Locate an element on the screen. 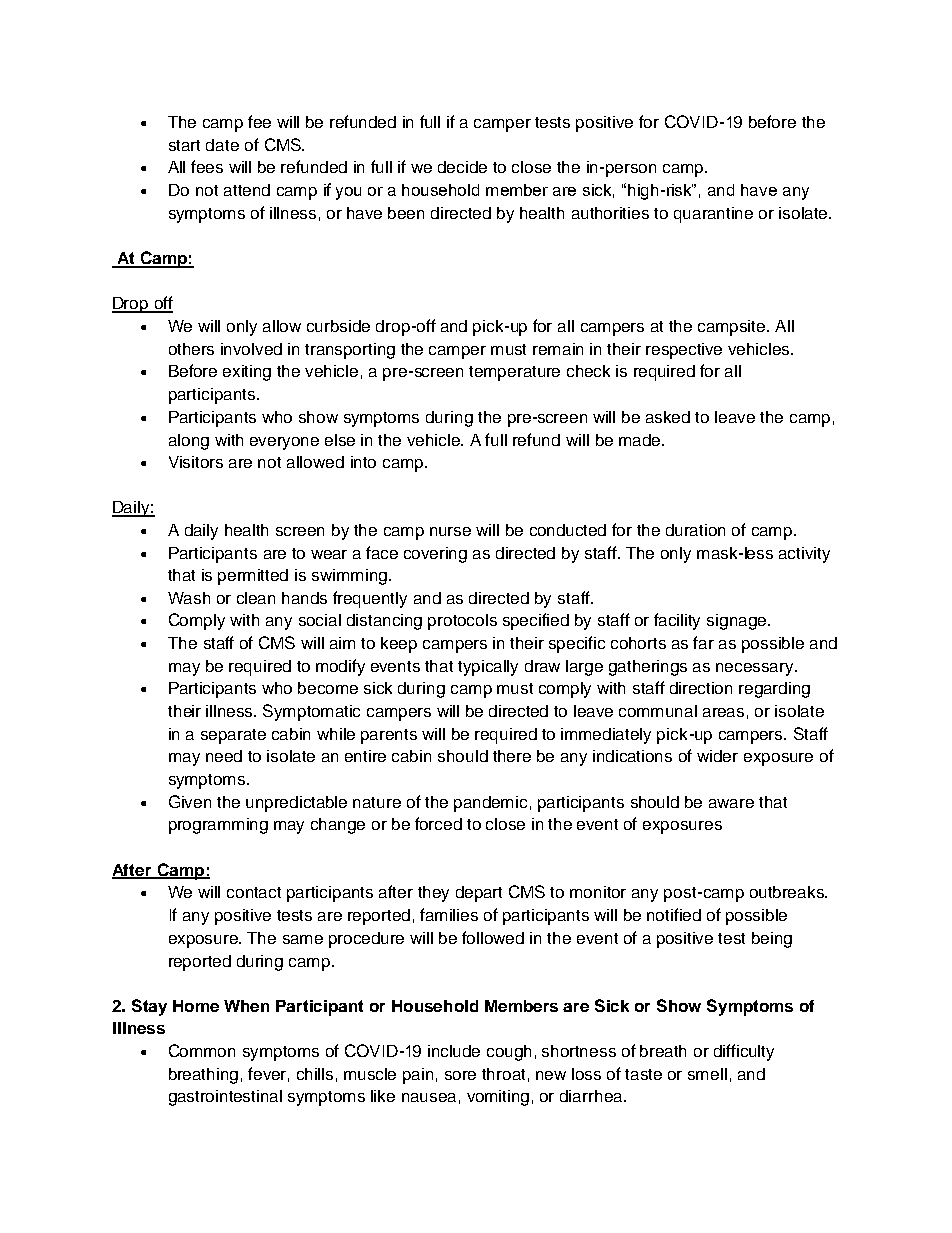  quarantine is located at coordinates (713, 215).
